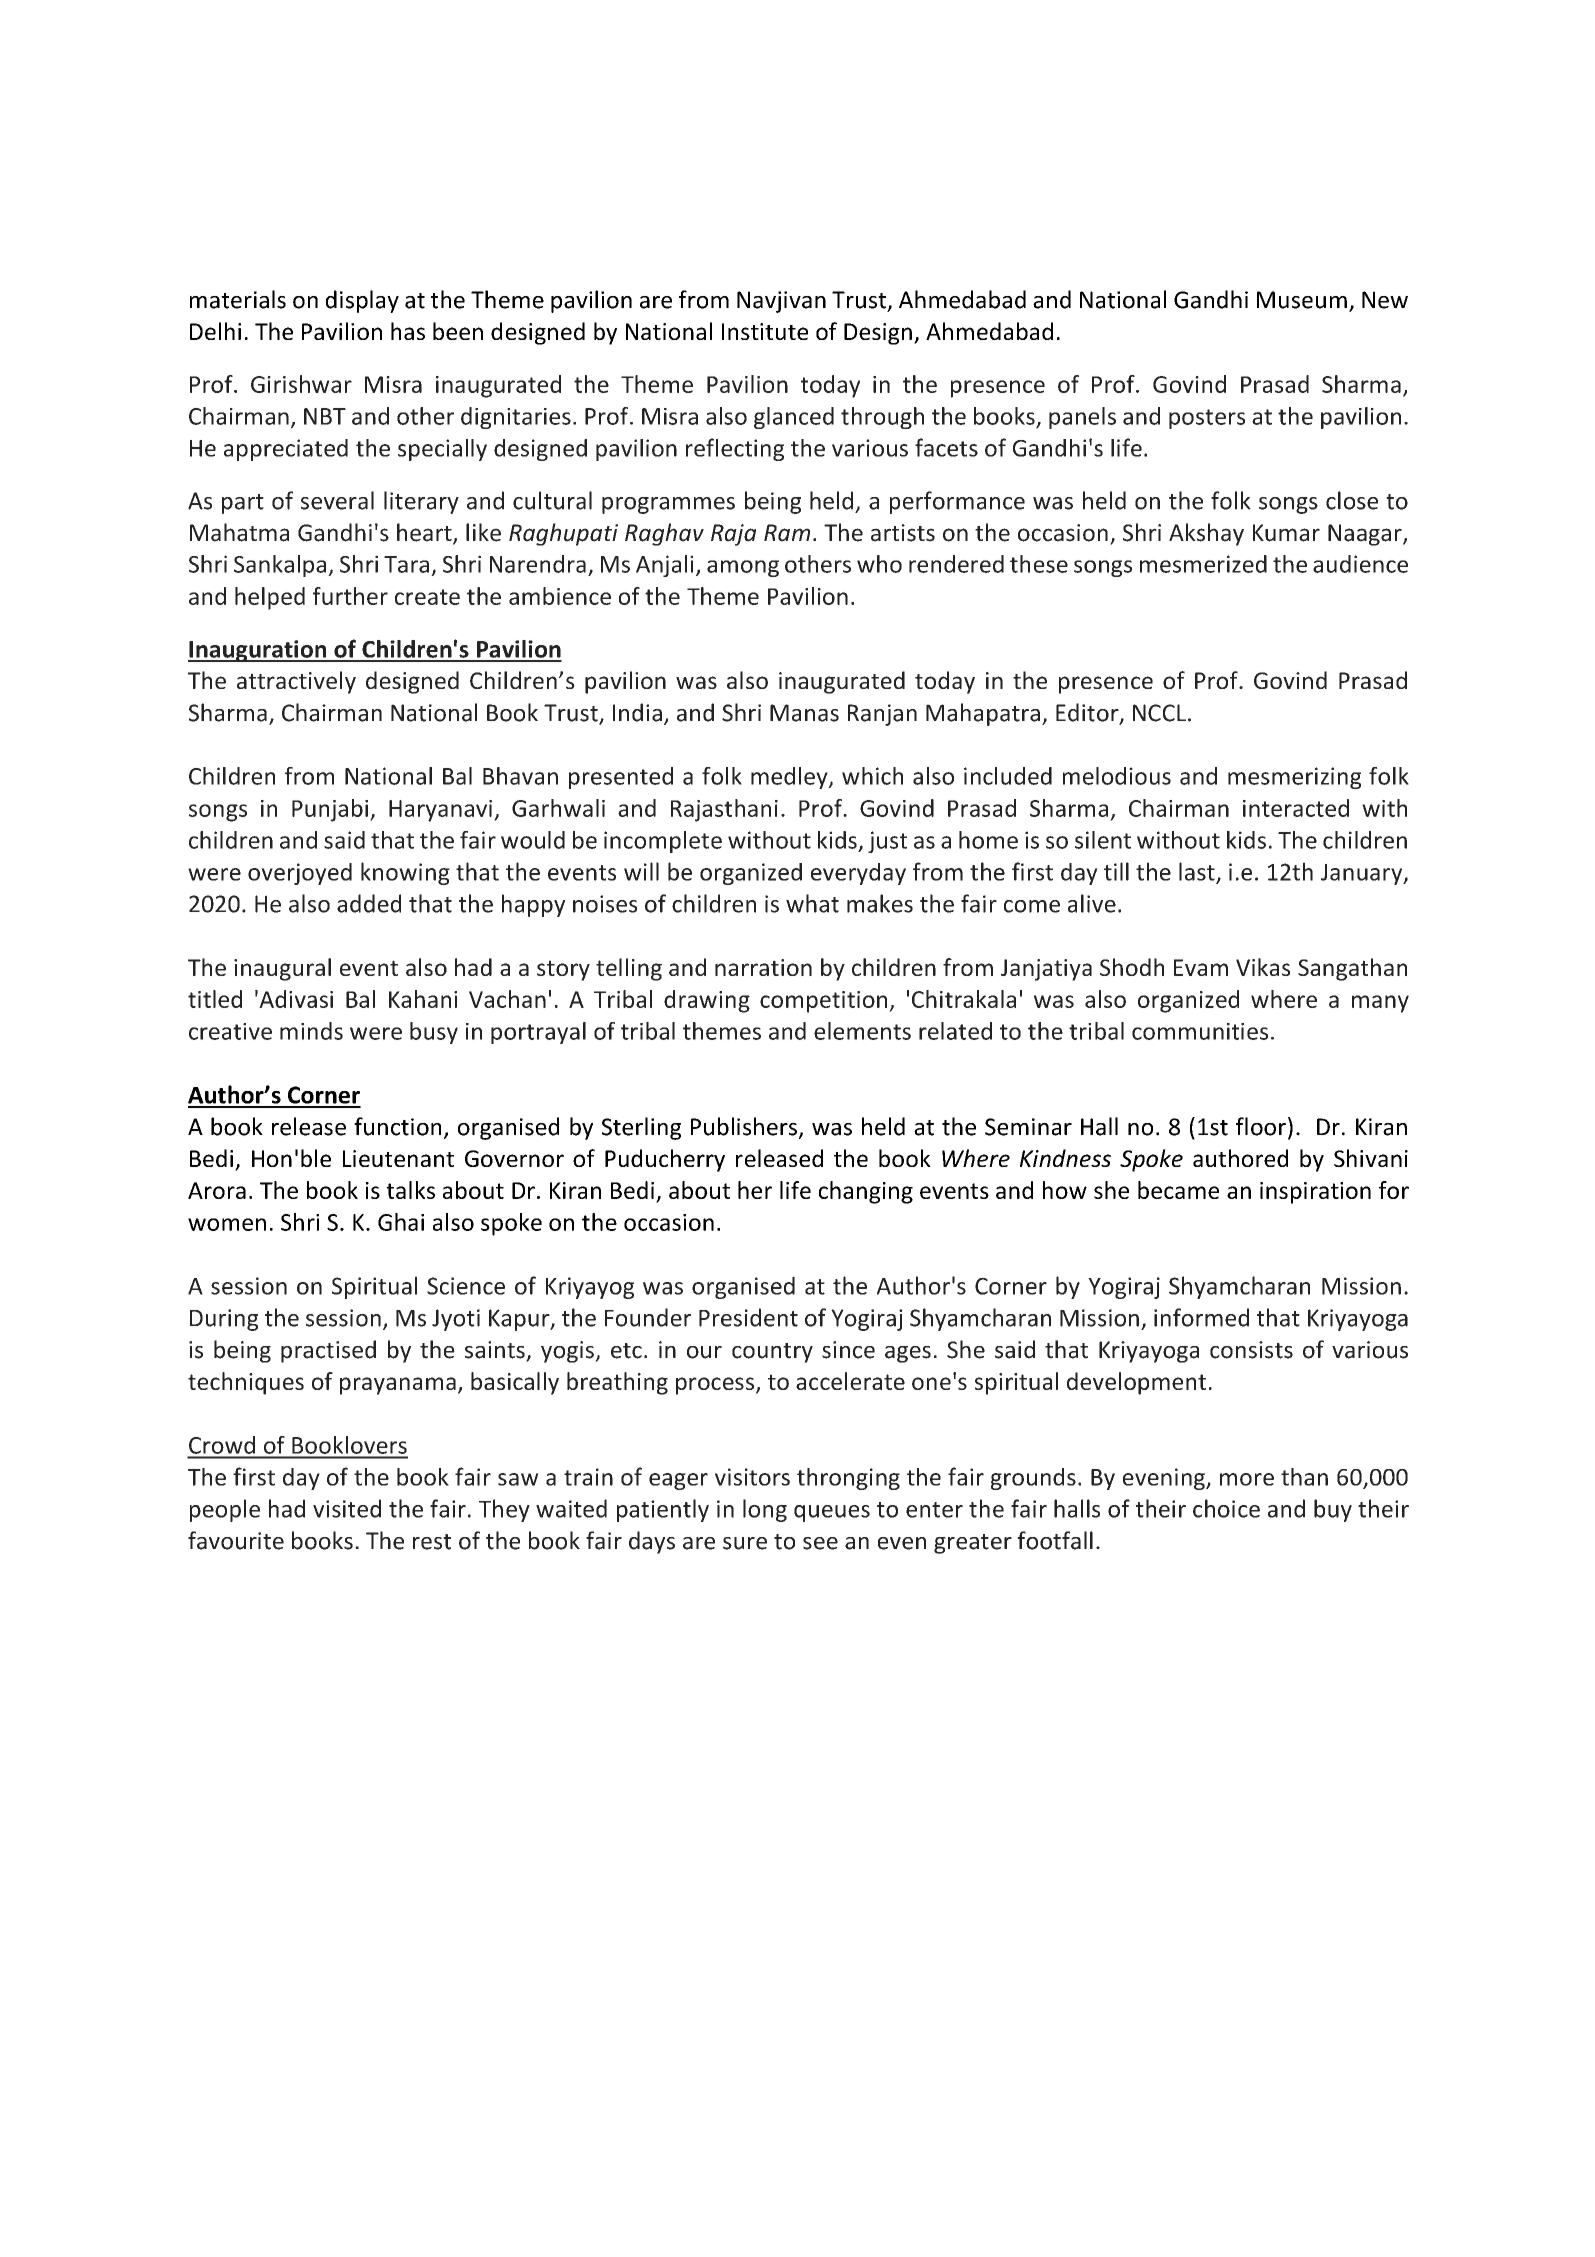 This document has height=2257, width=1595. I want to click on queues, so click(832, 1513).
